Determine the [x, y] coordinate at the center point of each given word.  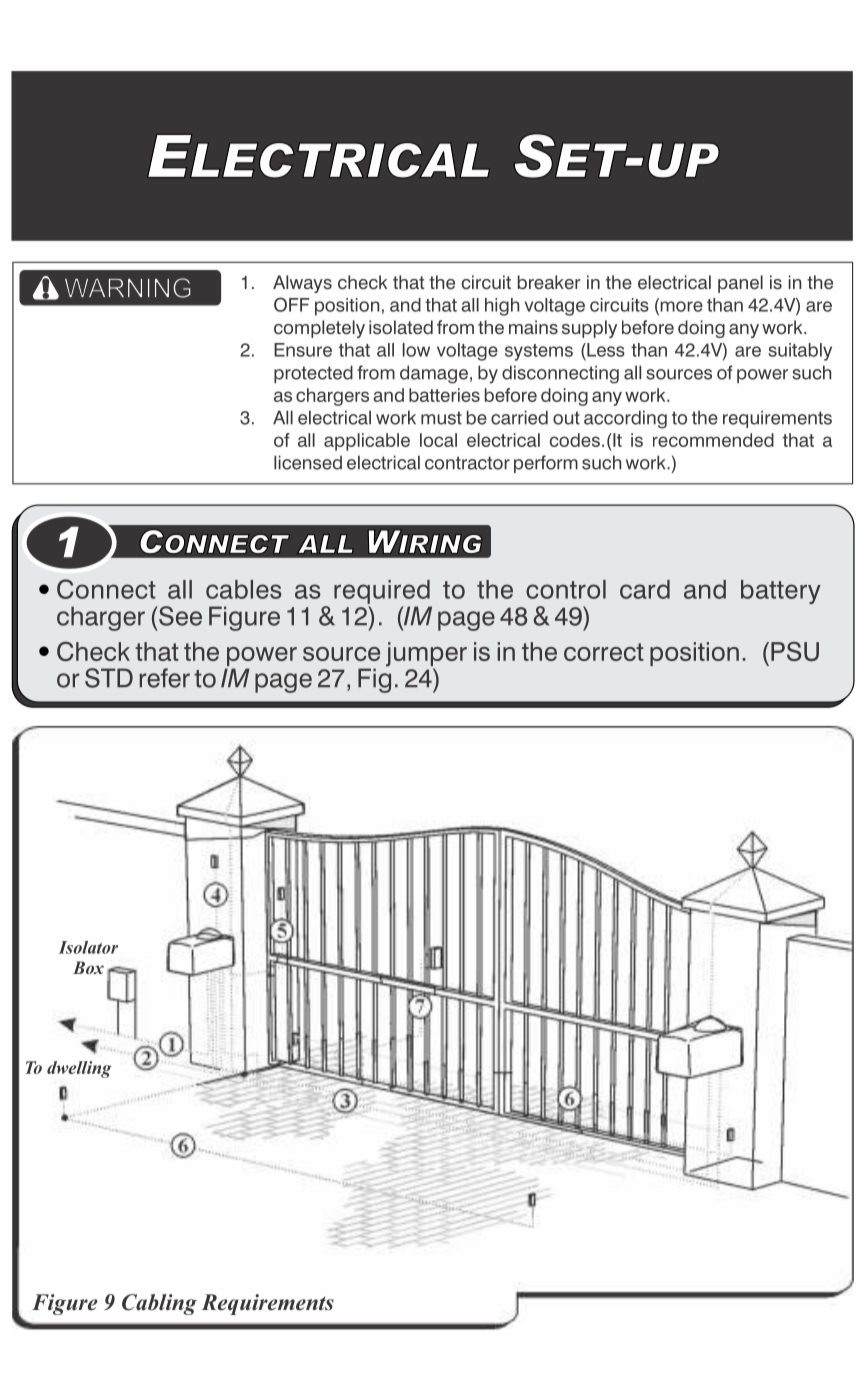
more [680, 306]
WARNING [128, 288]
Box [88, 967]
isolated [401, 327]
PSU [795, 651]
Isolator [88, 947]
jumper [426, 655]
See [180, 616]
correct [604, 652]
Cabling [159, 1304]
